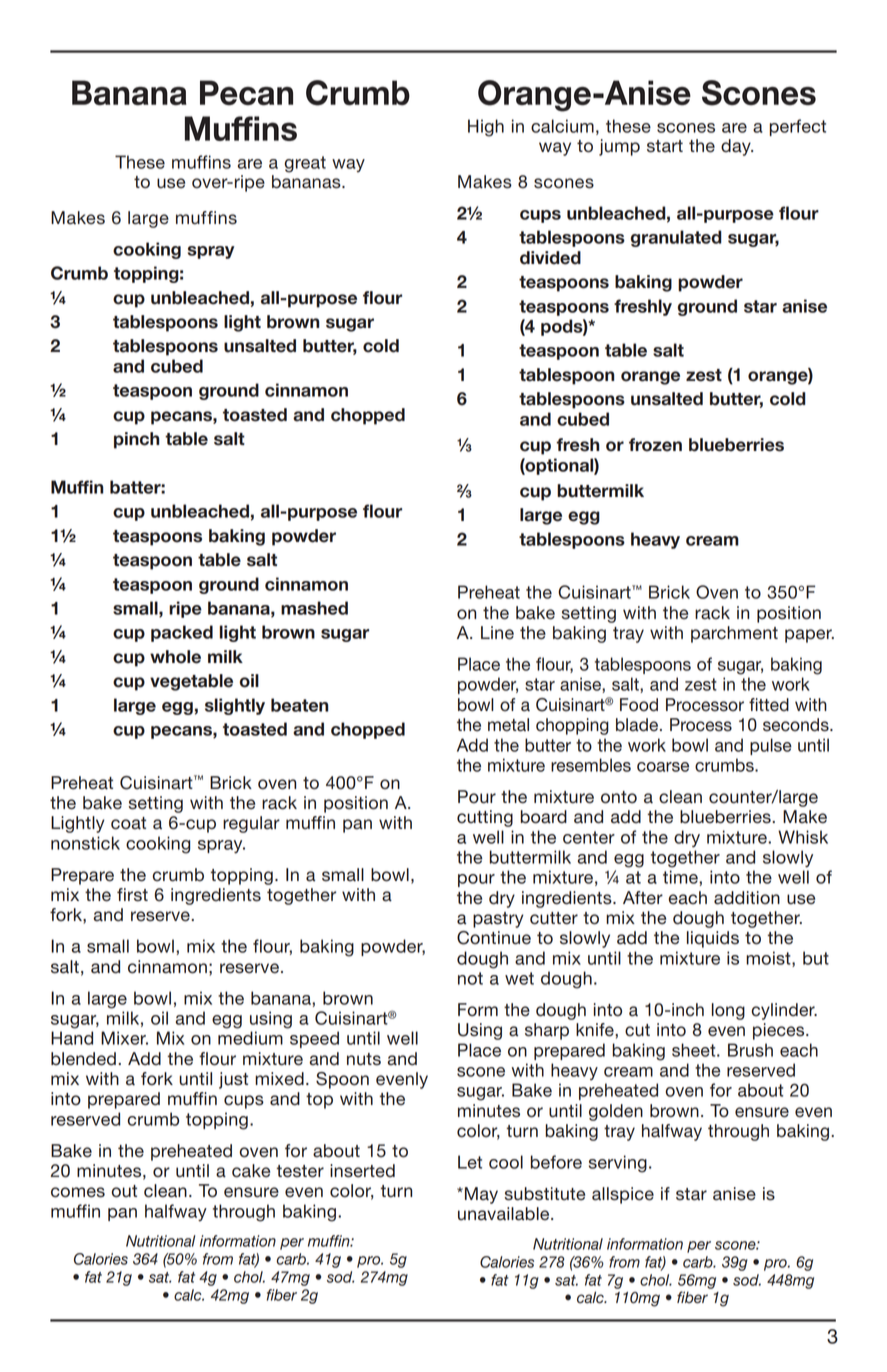 The height and width of the screenshot is (1372, 887). I want to click on comes, so click(78, 1192).
